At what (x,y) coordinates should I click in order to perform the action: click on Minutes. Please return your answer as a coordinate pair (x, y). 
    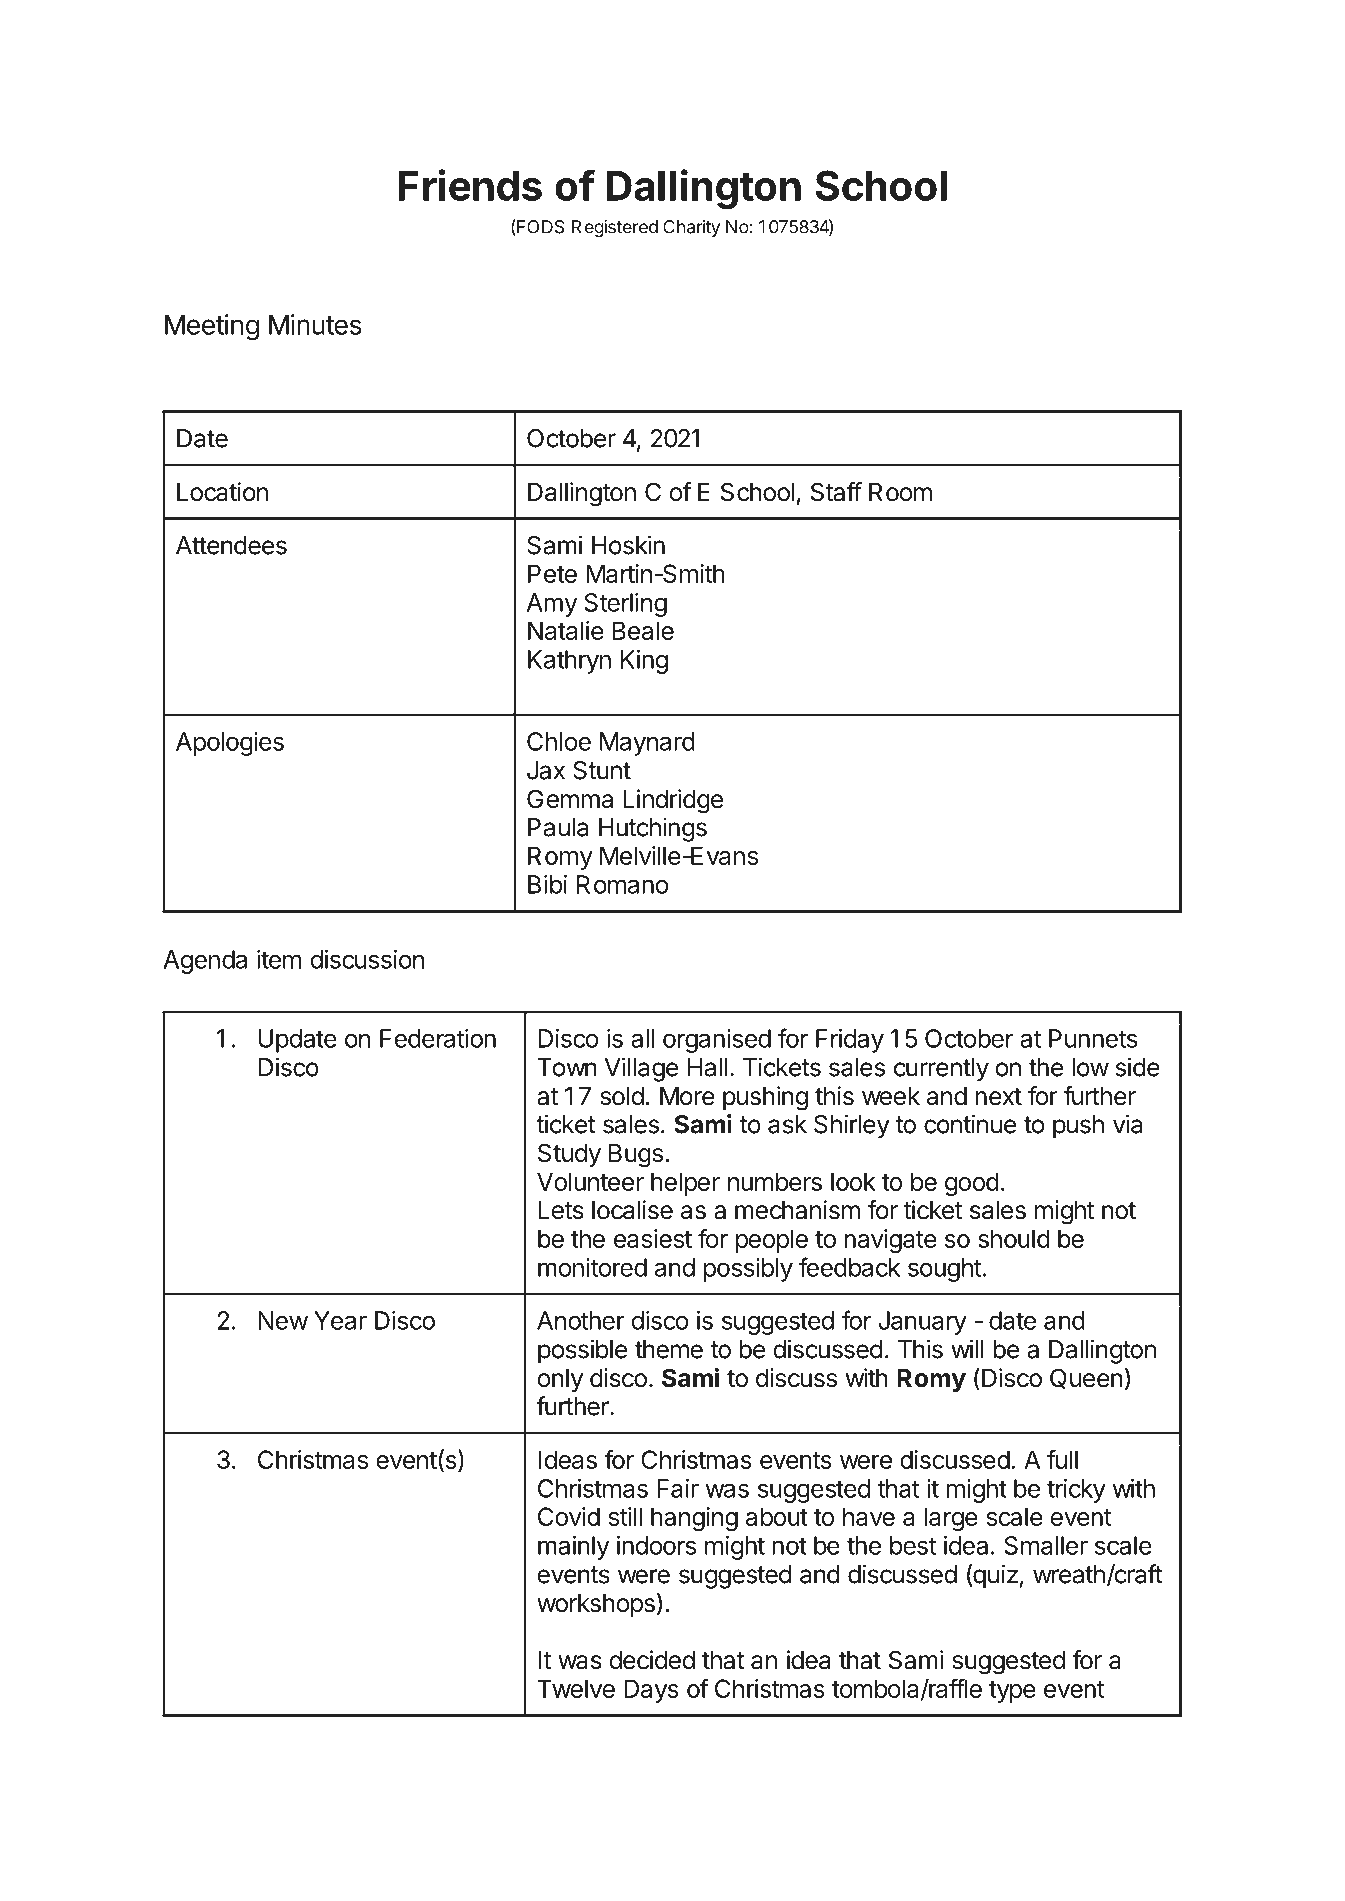
    Looking at the image, I should click on (315, 324).
